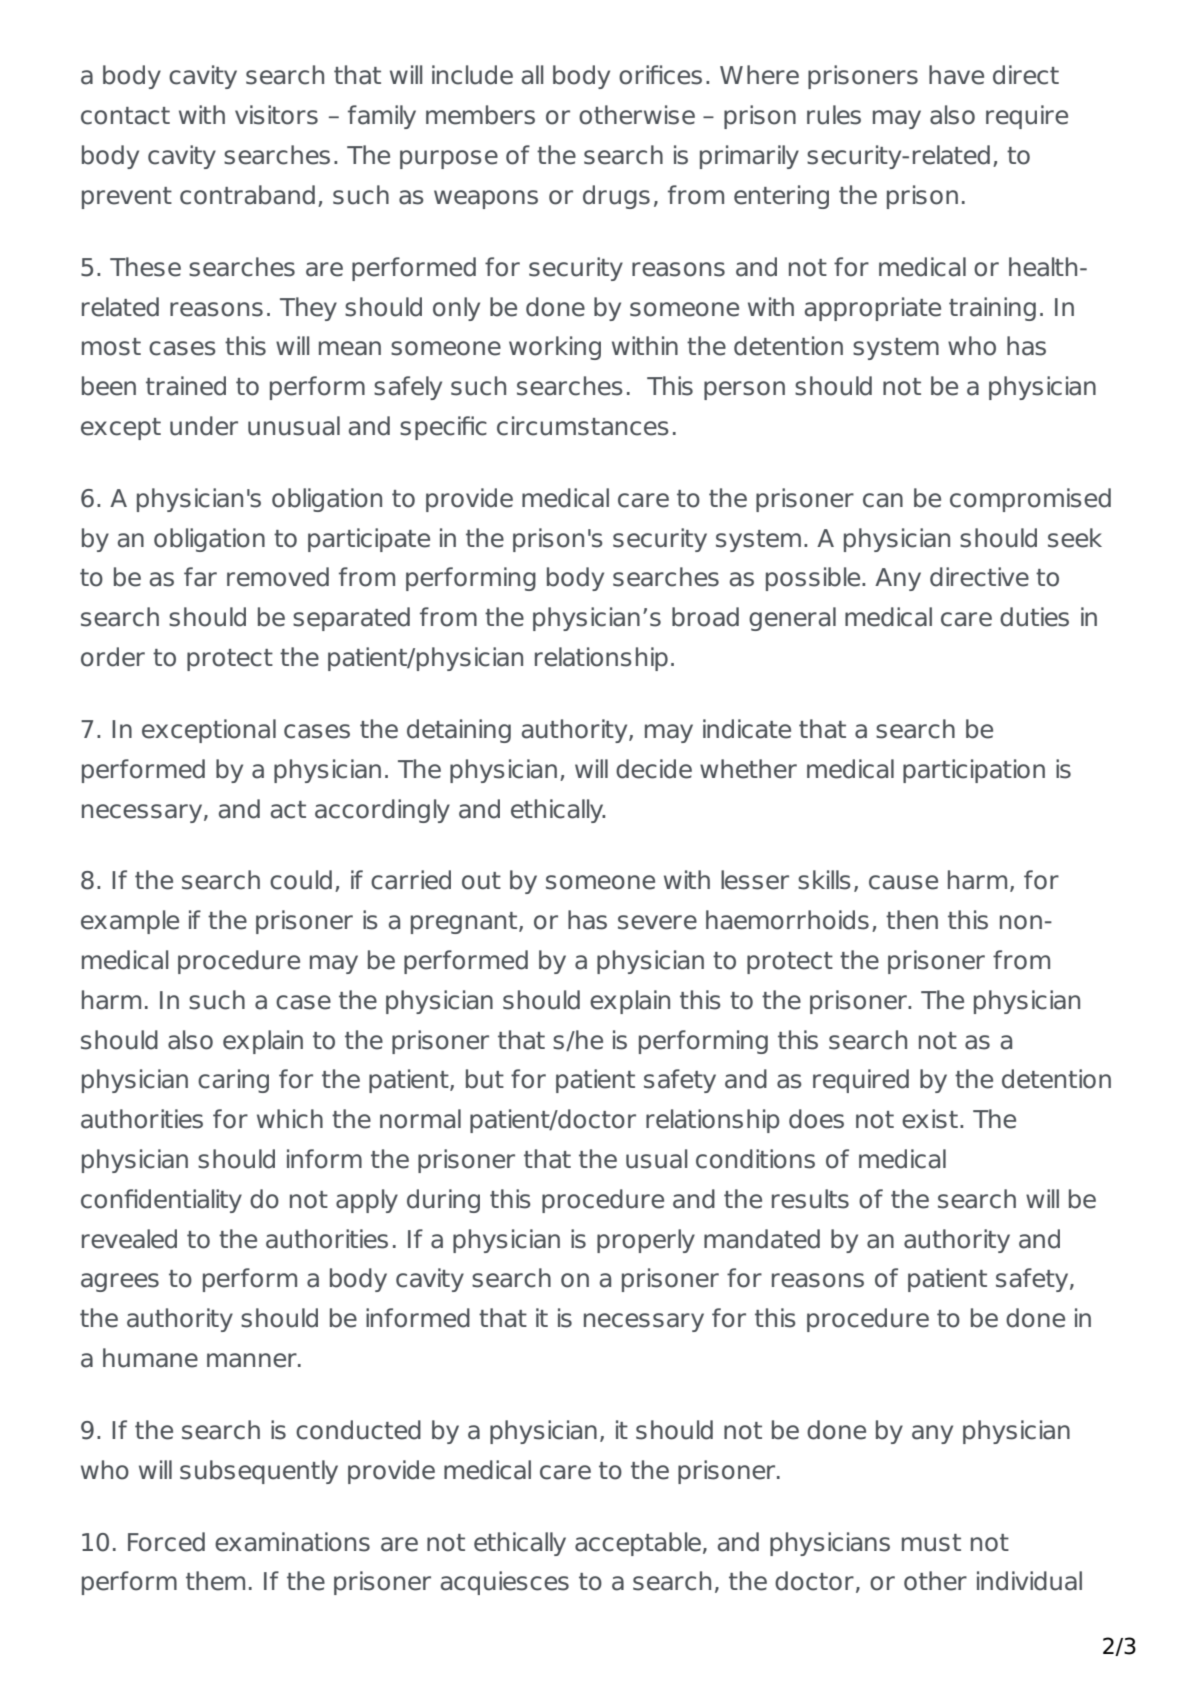  I want to click on which, so click(290, 1119).
